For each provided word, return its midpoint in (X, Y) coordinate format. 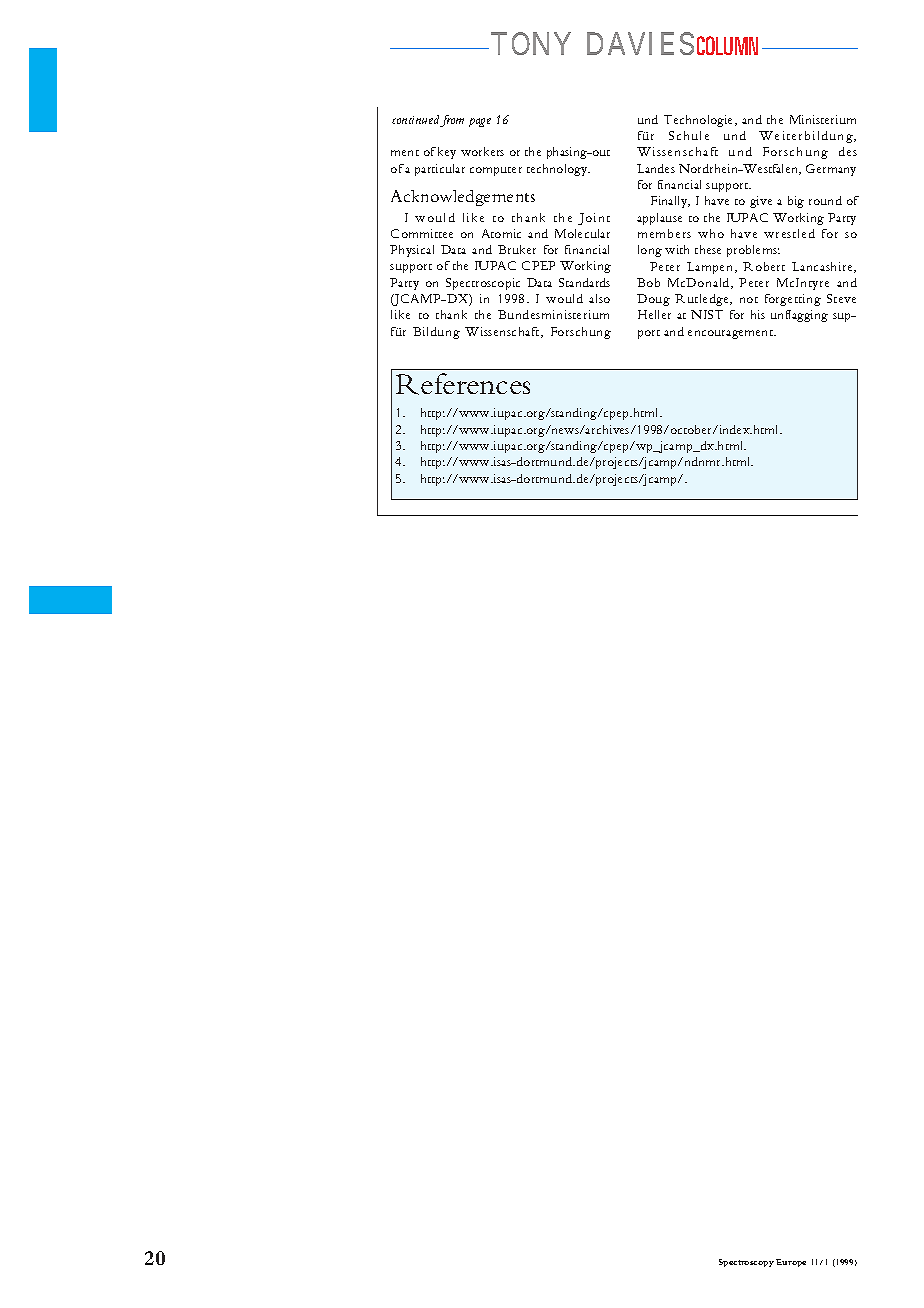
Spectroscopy (746, 1263)
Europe (791, 1263)
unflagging (799, 316)
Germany (831, 170)
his (758, 314)
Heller (654, 314)
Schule (689, 135)
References (463, 384)
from (452, 121)
